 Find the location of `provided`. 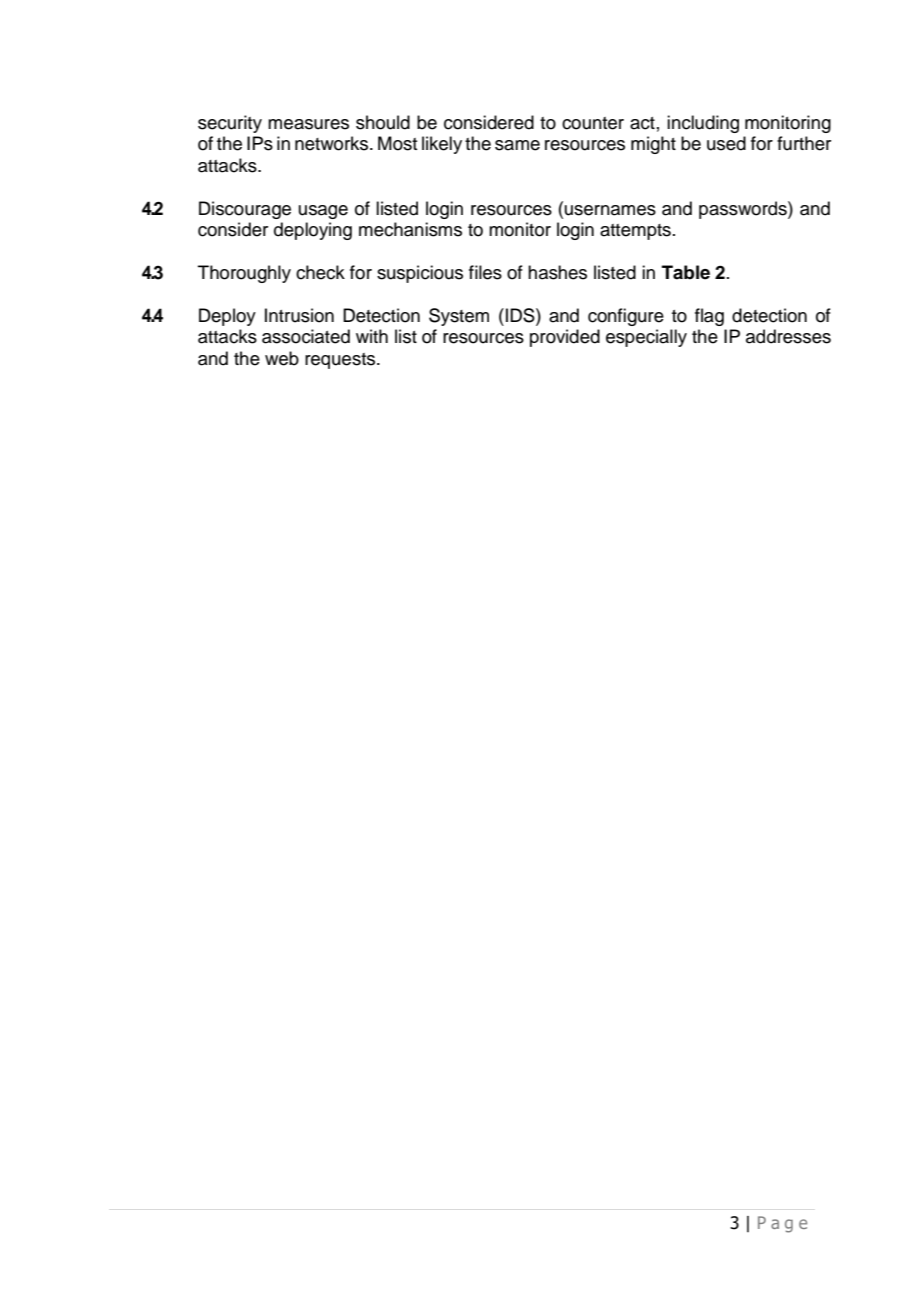

provided is located at coordinates (565, 338).
